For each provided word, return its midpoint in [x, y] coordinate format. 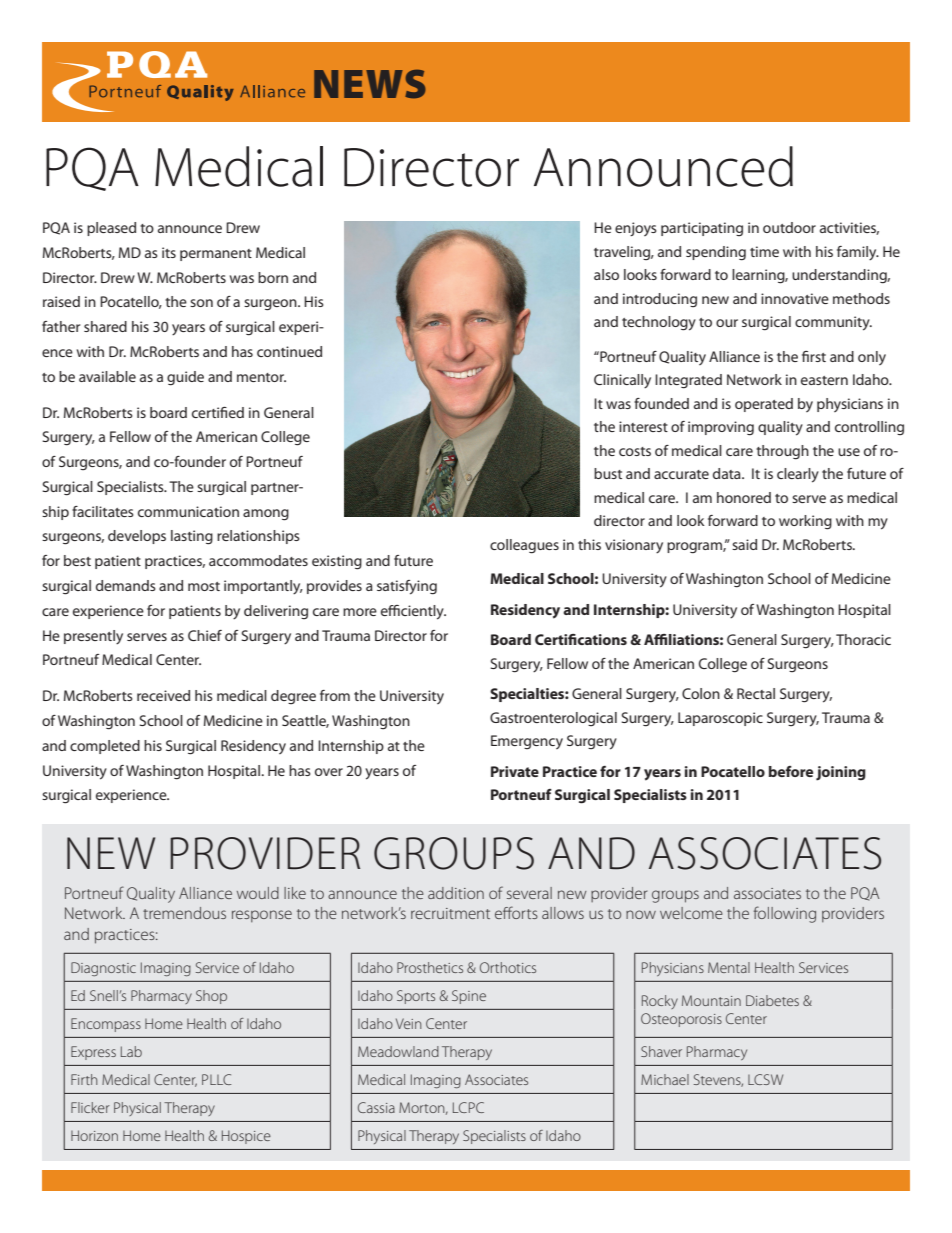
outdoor [789, 227]
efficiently [413, 612]
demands [126, 585]
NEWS [370, 84]
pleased [111, 229]
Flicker [90, 1107]
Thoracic [863, 639]
